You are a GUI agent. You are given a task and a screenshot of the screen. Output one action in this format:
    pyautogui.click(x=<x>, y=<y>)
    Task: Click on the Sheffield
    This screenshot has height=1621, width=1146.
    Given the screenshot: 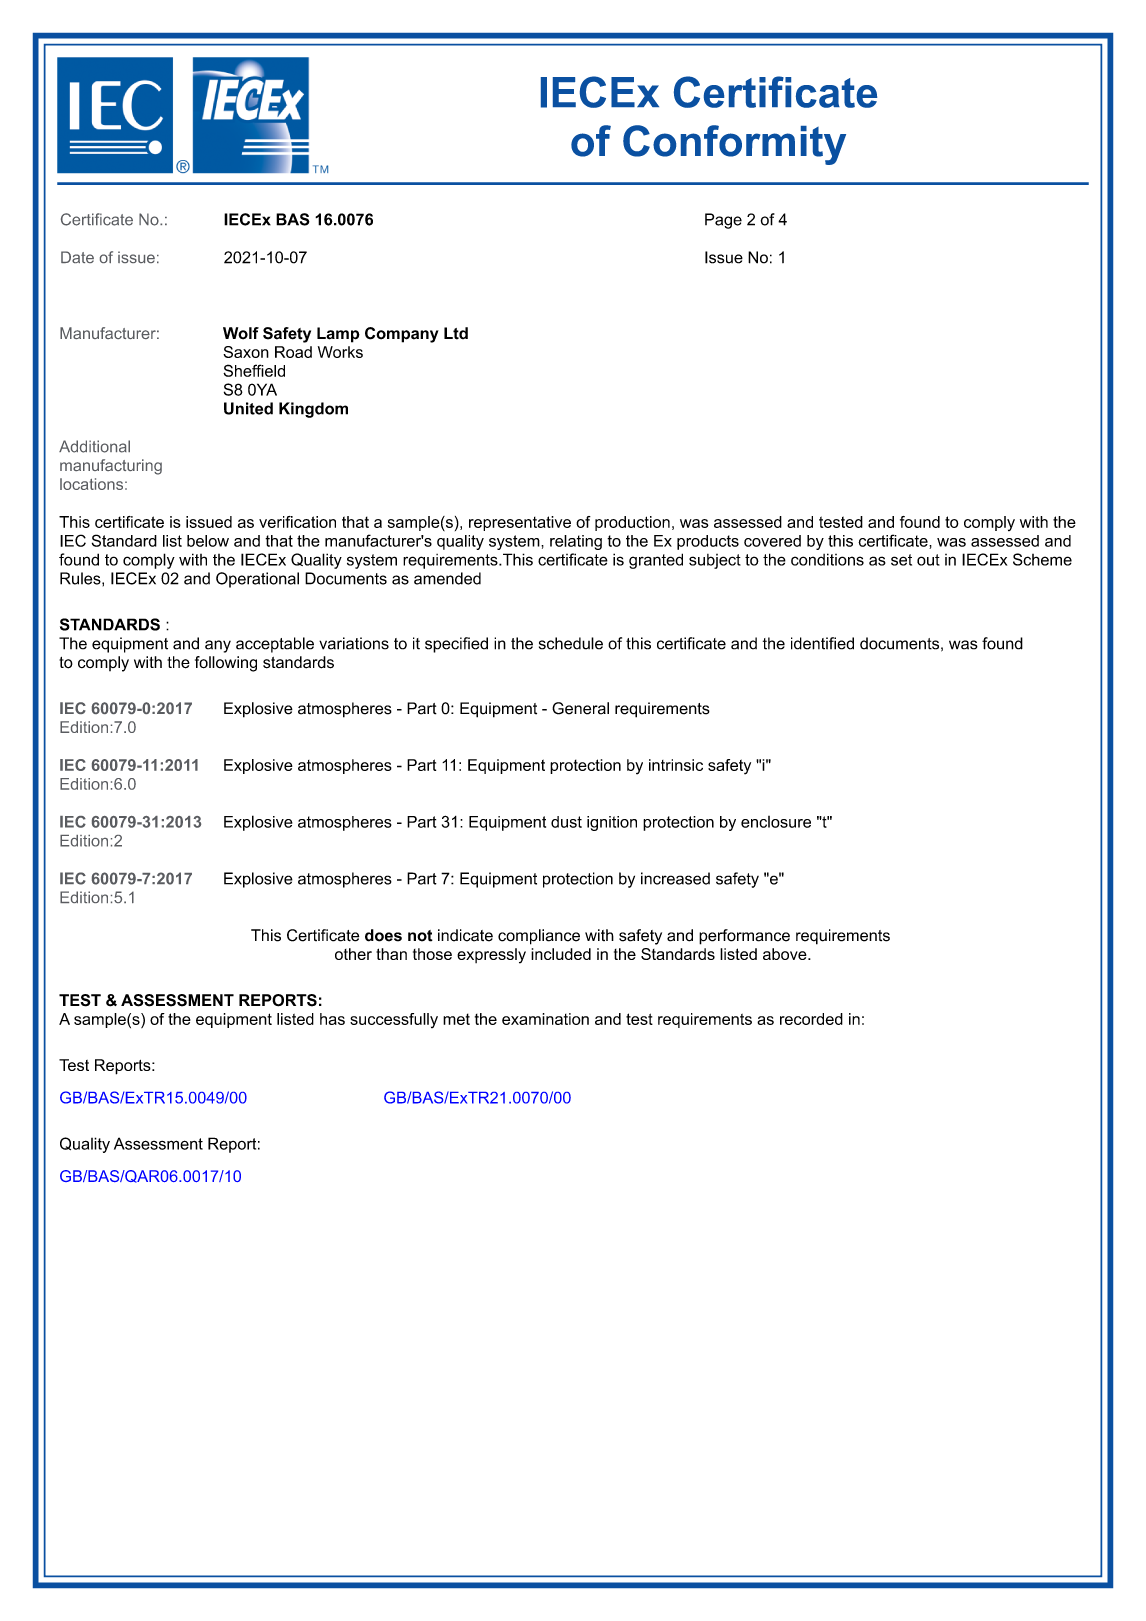 What is the action you would take?
    pyautogui.click(x=254, y=370)
